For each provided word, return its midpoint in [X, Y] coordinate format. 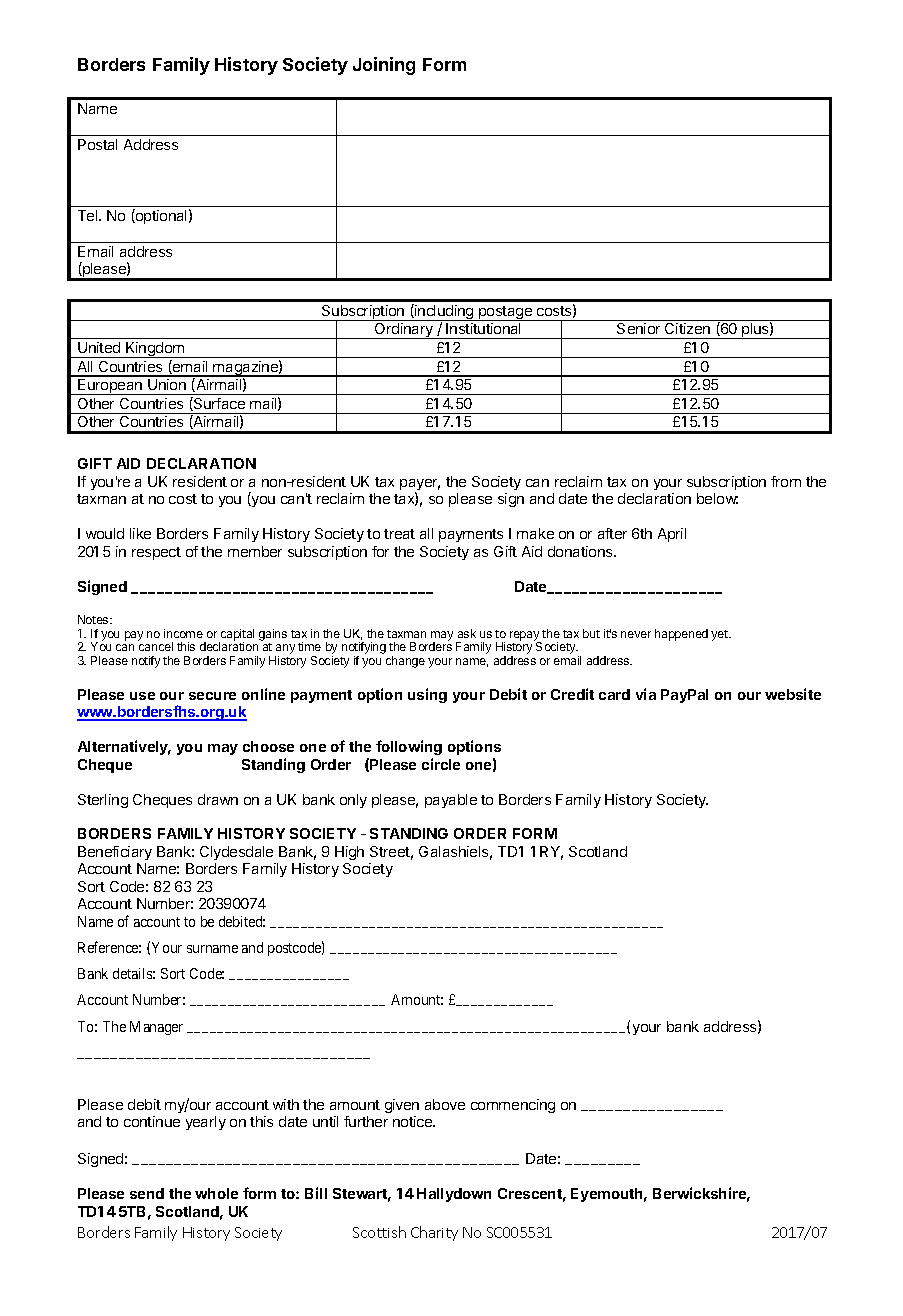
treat [399, 534]
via [646, 694]
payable [451, 801]
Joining [384, 66]
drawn [218, 799]
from [786, 481]
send [147, 1193]
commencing [513, 1106]
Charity [434, 1233]
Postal [97, 144]
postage [505, 313]
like [140, 533]
